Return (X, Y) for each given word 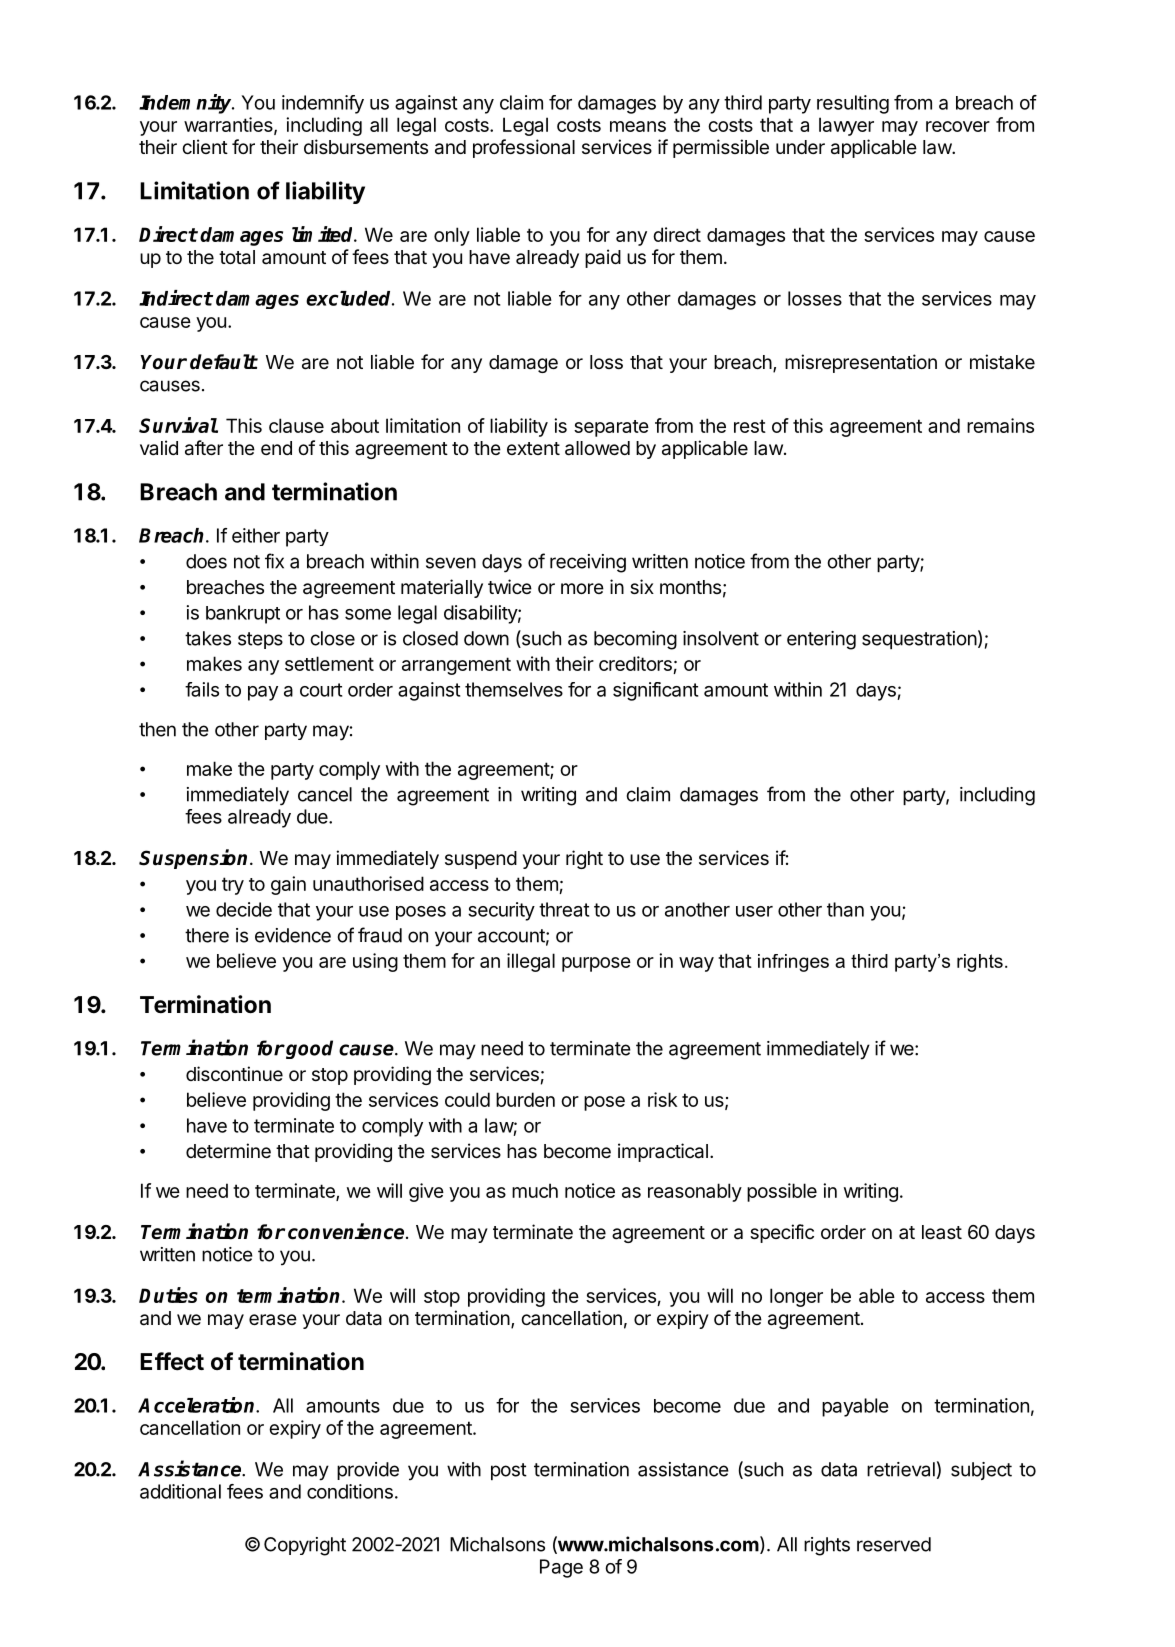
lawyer (846, 126)
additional (180, 1491)
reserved (894, 1544)
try (233, 886)
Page (561, 1568)
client (205, 146)
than (845, 909)
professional (524, 148)
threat (564, 909)
